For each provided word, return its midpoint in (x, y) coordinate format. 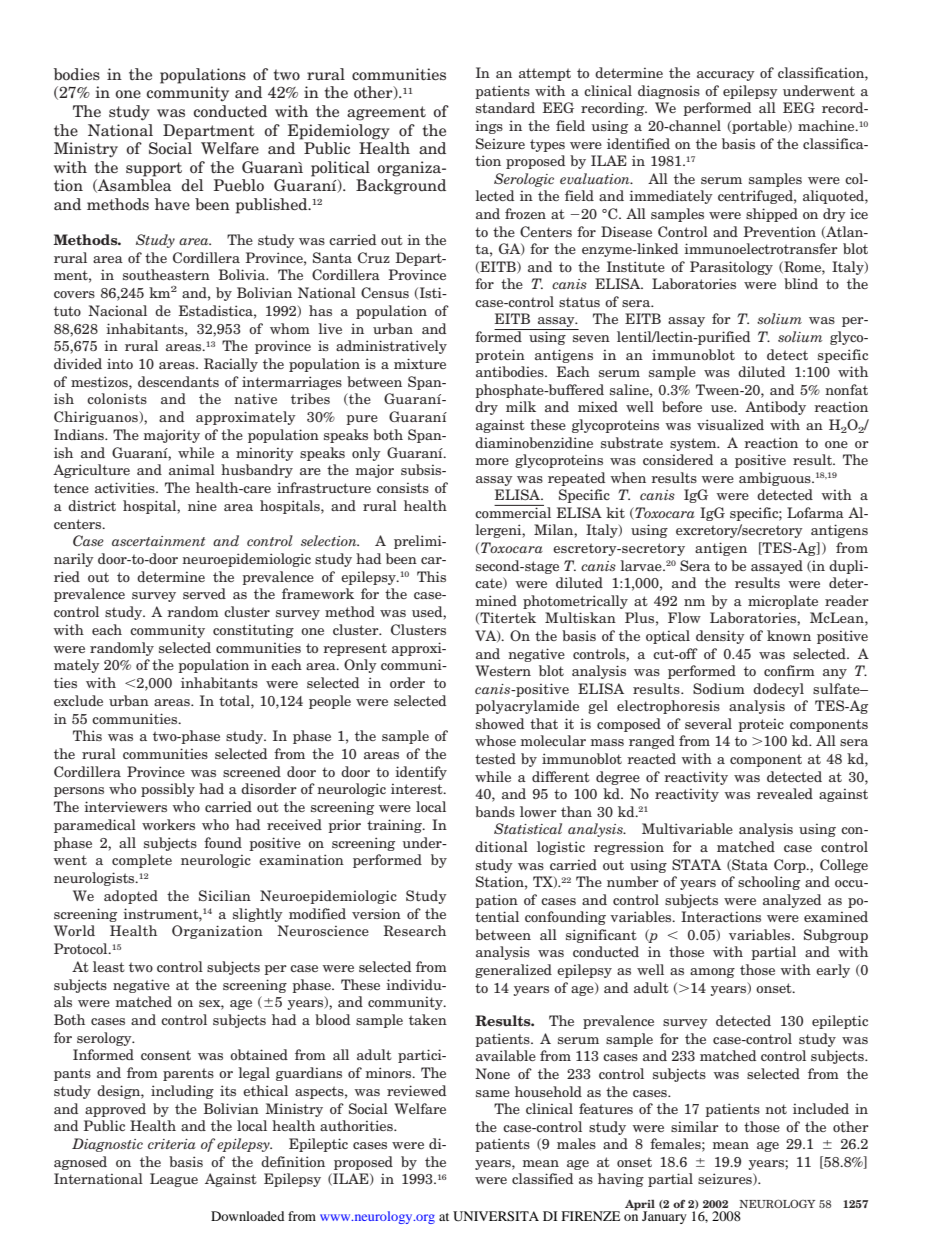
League (174, 1180)
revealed (785, 793)
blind (801, 283)
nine (202, 505)
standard (505, 107)
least (109, 966)
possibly (168, 790)
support (154, 169)
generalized (513, 971)
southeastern (166, 274)
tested (495, 758)
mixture (420, 363)
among (712, 973)
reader (847, 600)
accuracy (726, 76)
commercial (513, 511)
